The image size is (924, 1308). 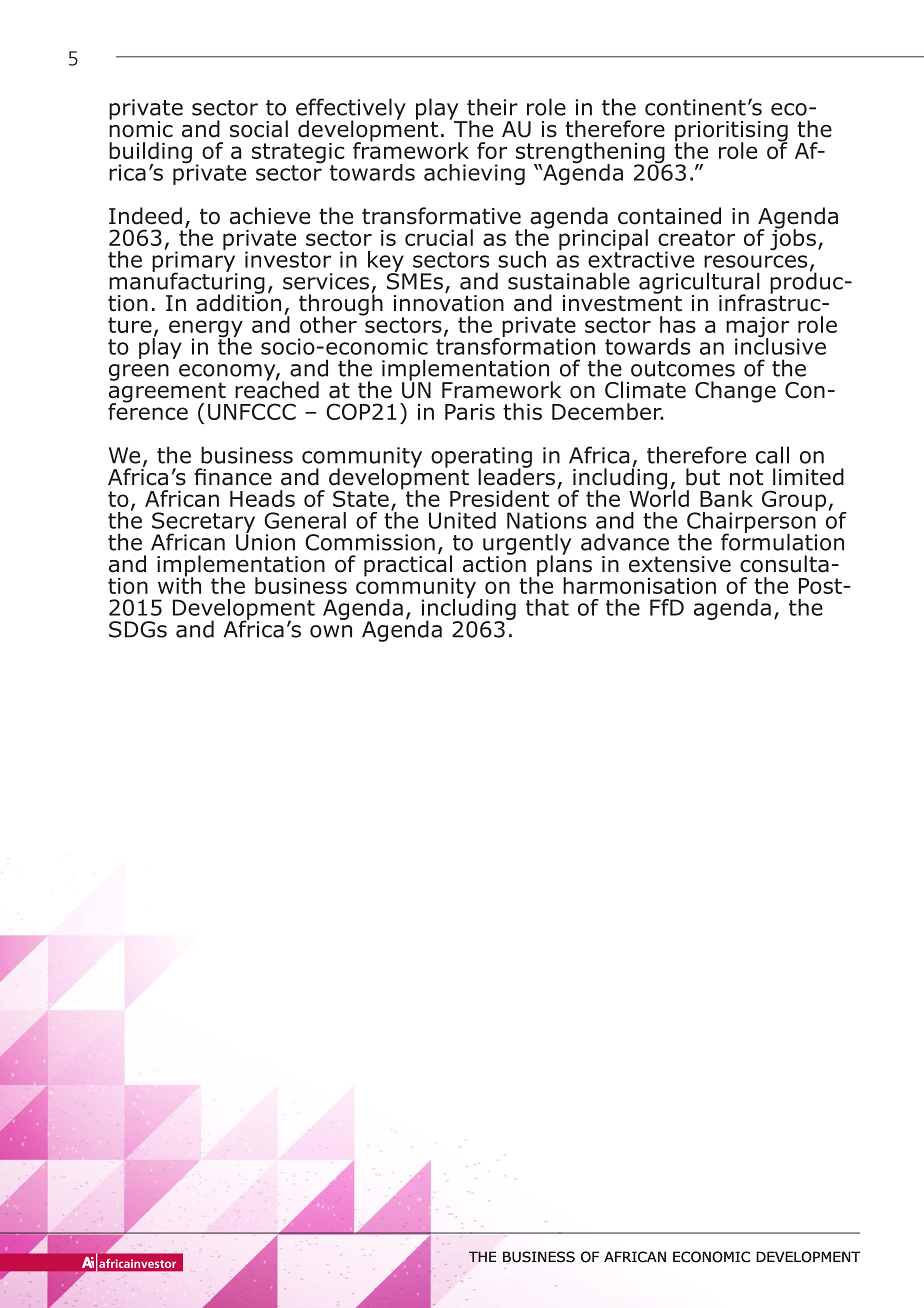 I want to click on social, so click(x=259, y=129).
